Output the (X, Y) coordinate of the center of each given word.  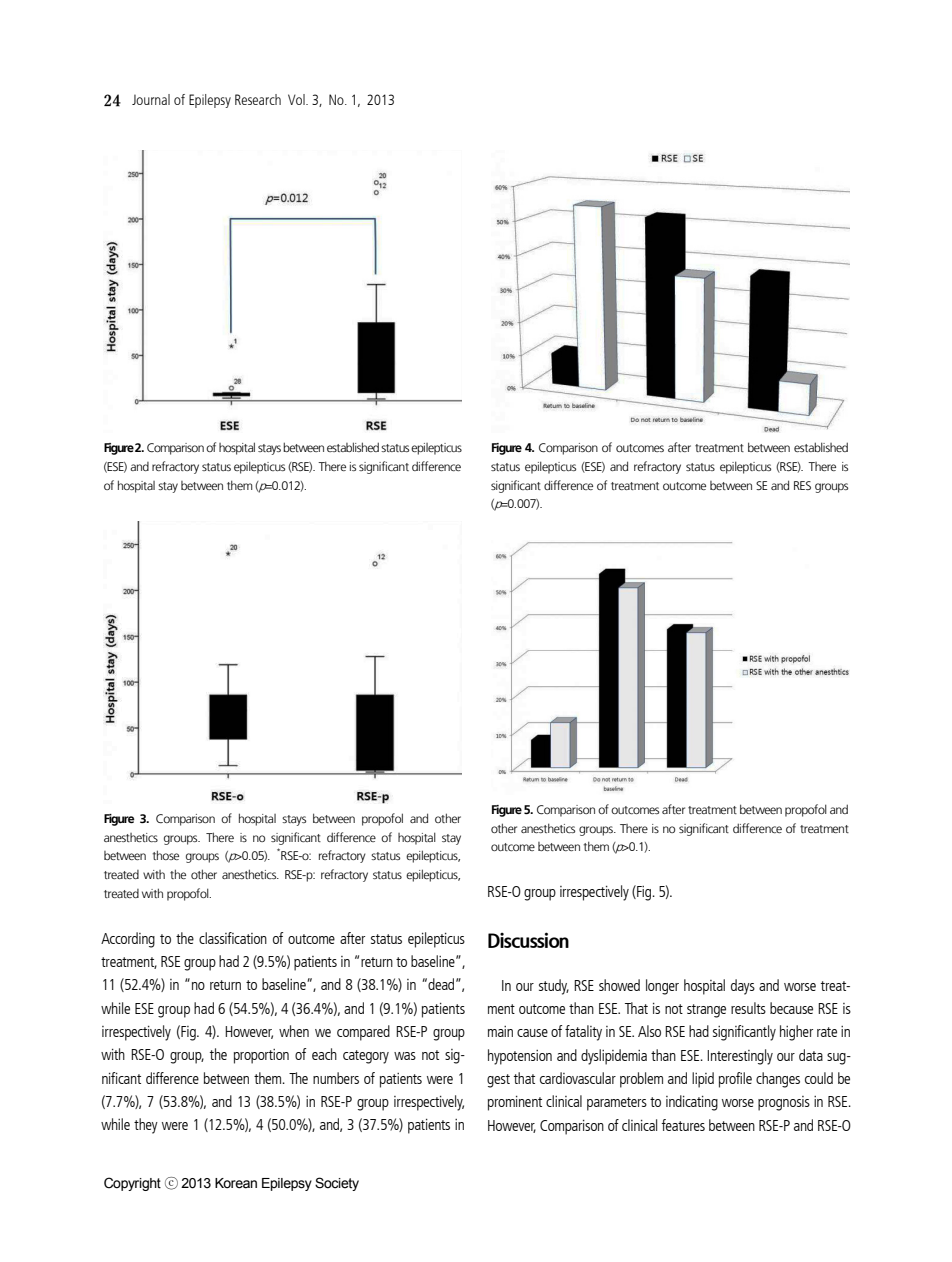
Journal (151, 99)
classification (233, 938)
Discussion (528, 940)
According (128, 940)
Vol (297, 99)
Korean (236, 1183)
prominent (515, 1103)
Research (258, 99)
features (683, 1125)
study (554, 987)
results (748, 1008)
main (500, 1031)
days (743, 987)
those (165, 855)
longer (662, 987)
